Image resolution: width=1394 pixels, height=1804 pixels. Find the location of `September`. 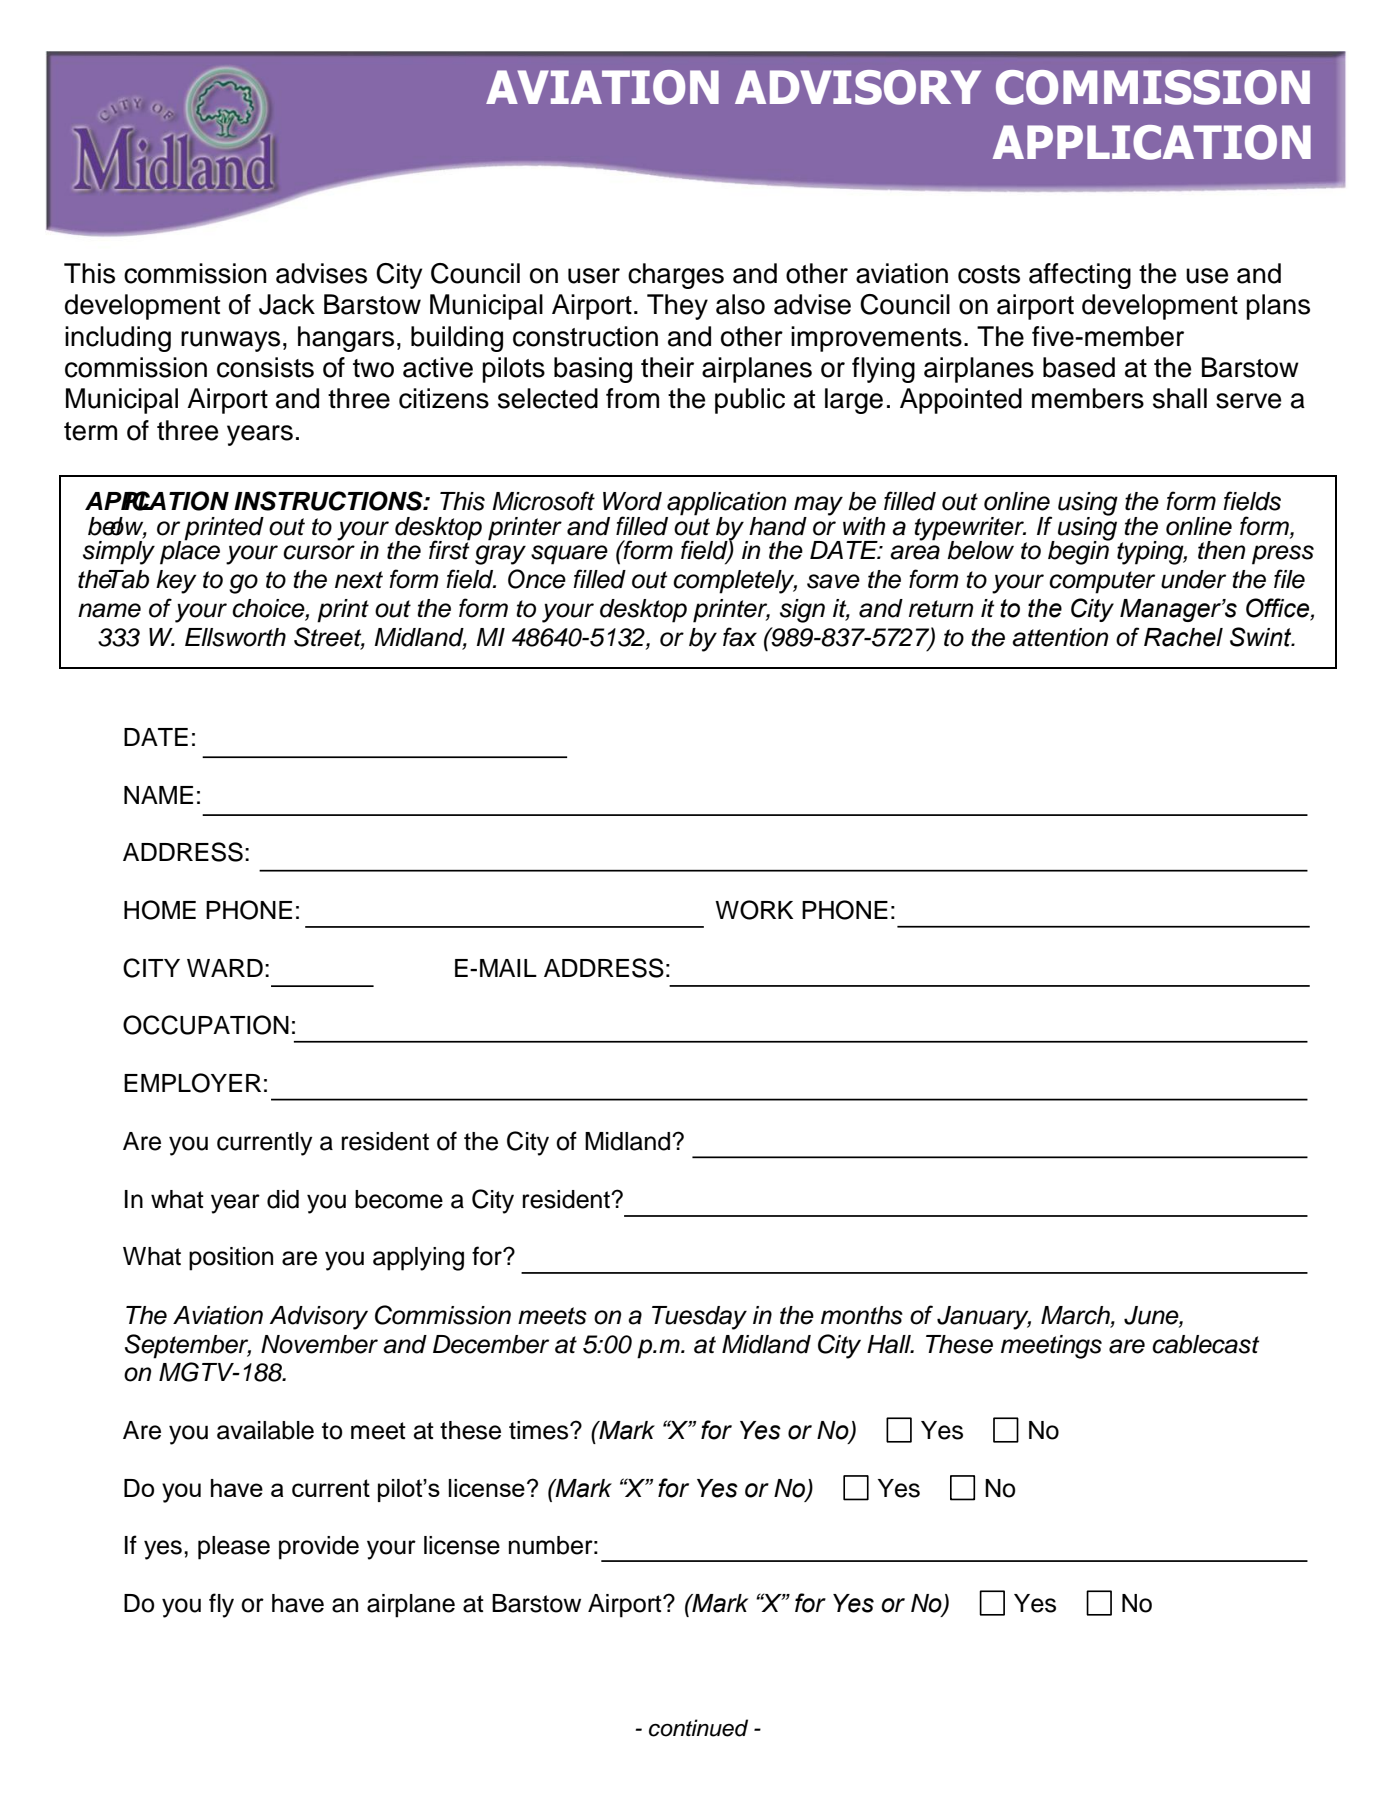

September is located at coordinates (188, 1346).
